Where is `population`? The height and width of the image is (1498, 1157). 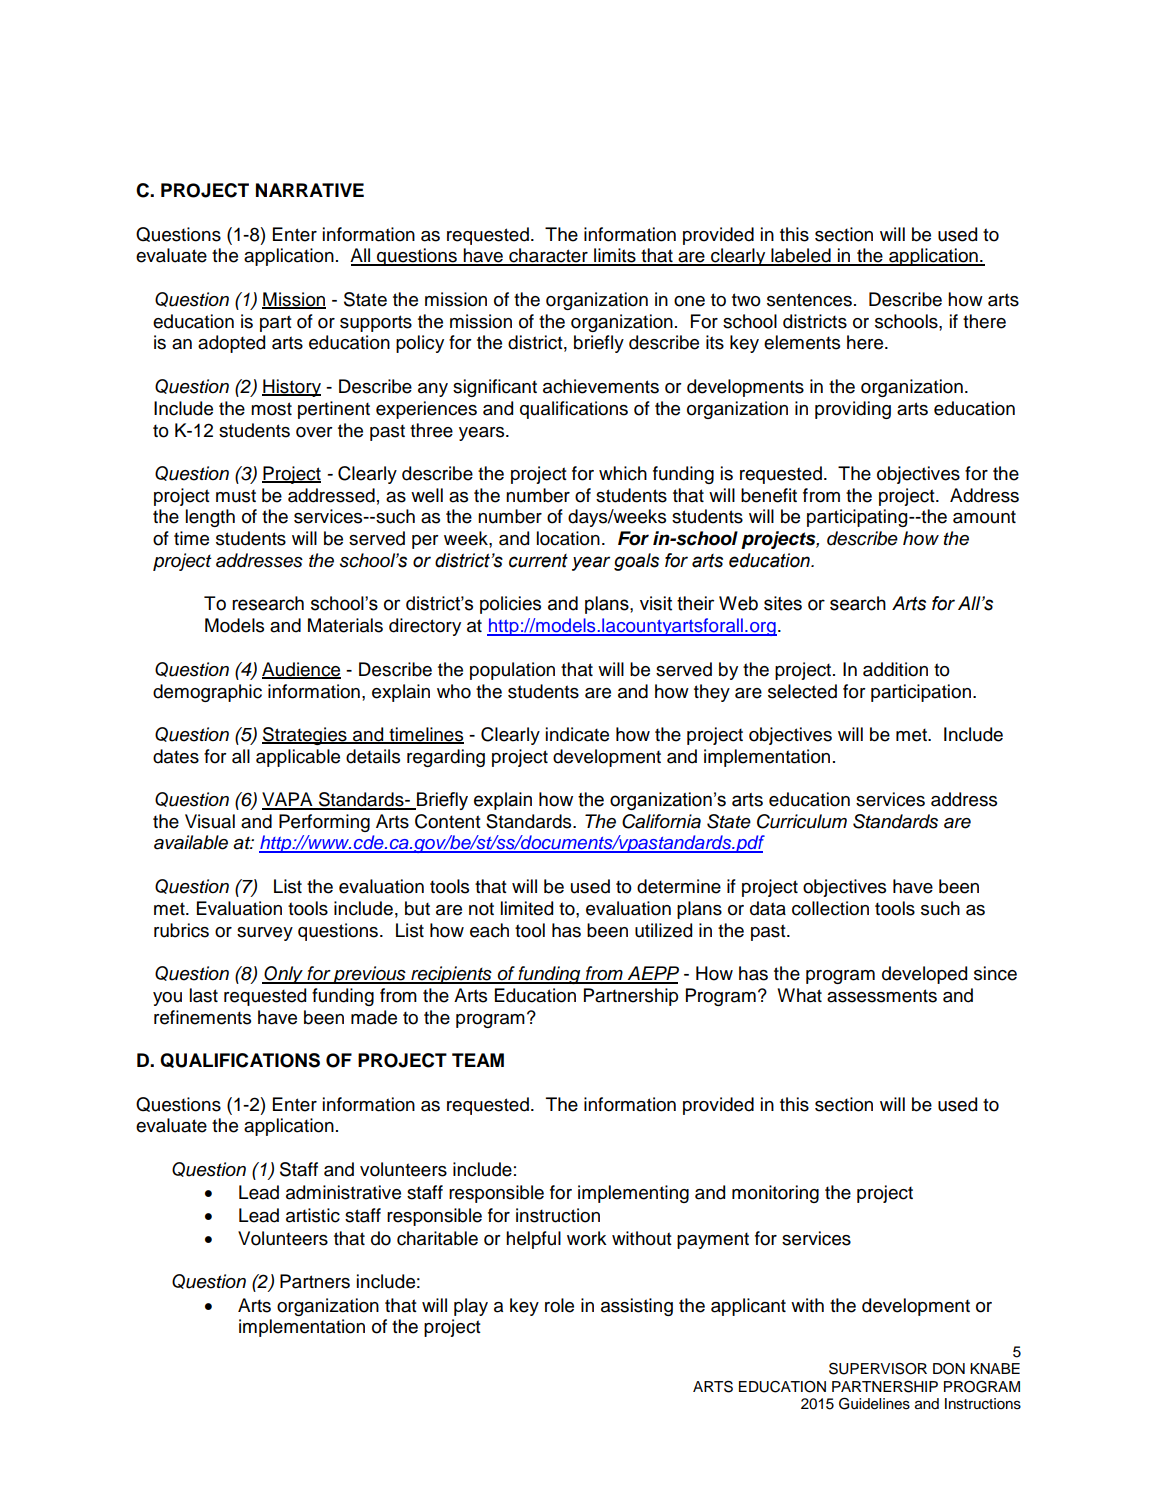
population is located at coordinates (512, 671).
